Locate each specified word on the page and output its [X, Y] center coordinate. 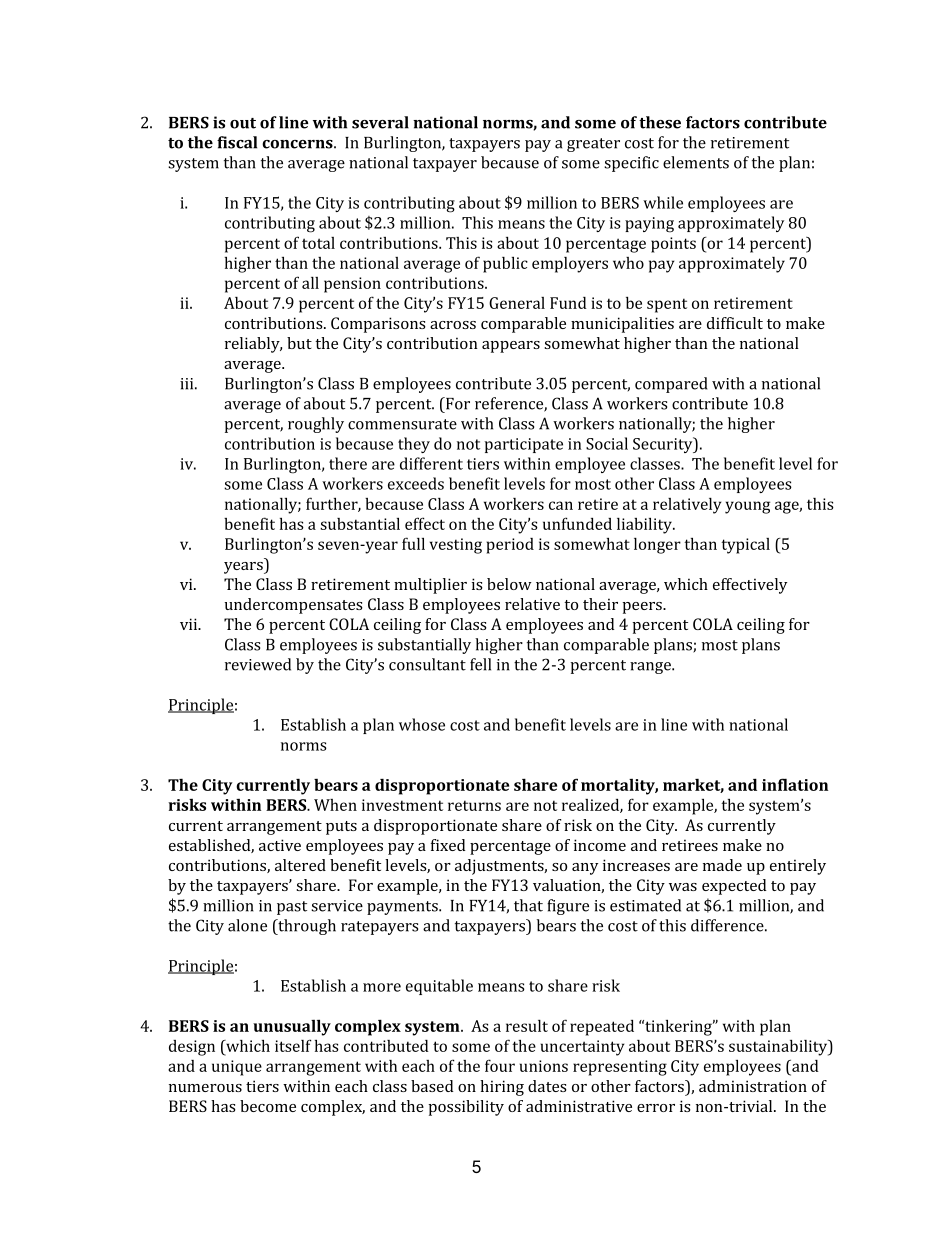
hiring [502, 1088]
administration [753, 1086]
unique [237, 1068]
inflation [795, 784]
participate [524, 445]
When [335, 805]
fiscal [237, 142]
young [747, 507]
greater [593, 145]
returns [474, 805]
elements [696, 162]
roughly [316, 425]
